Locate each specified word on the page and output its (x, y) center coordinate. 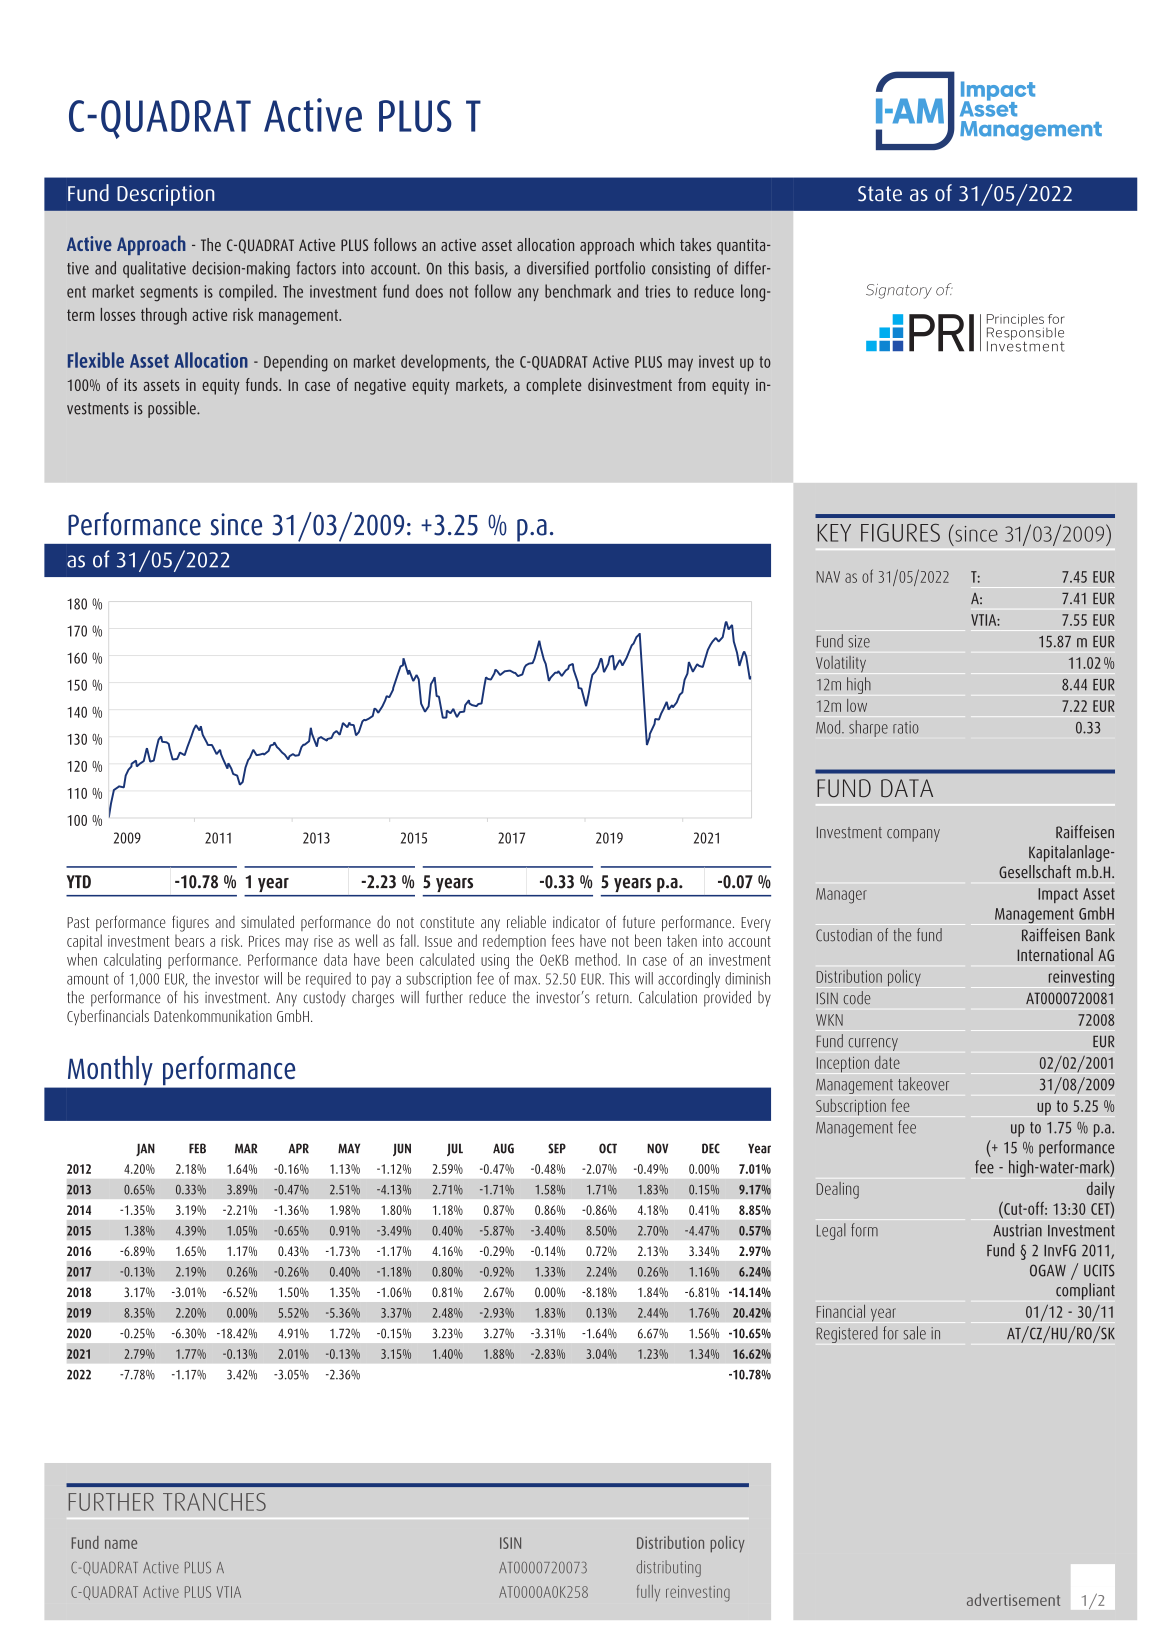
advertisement (1013, 1599)
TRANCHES (214, 1502)
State (880, 194)
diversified (558, 268)
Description (165, 195)
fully (648, 1593)
